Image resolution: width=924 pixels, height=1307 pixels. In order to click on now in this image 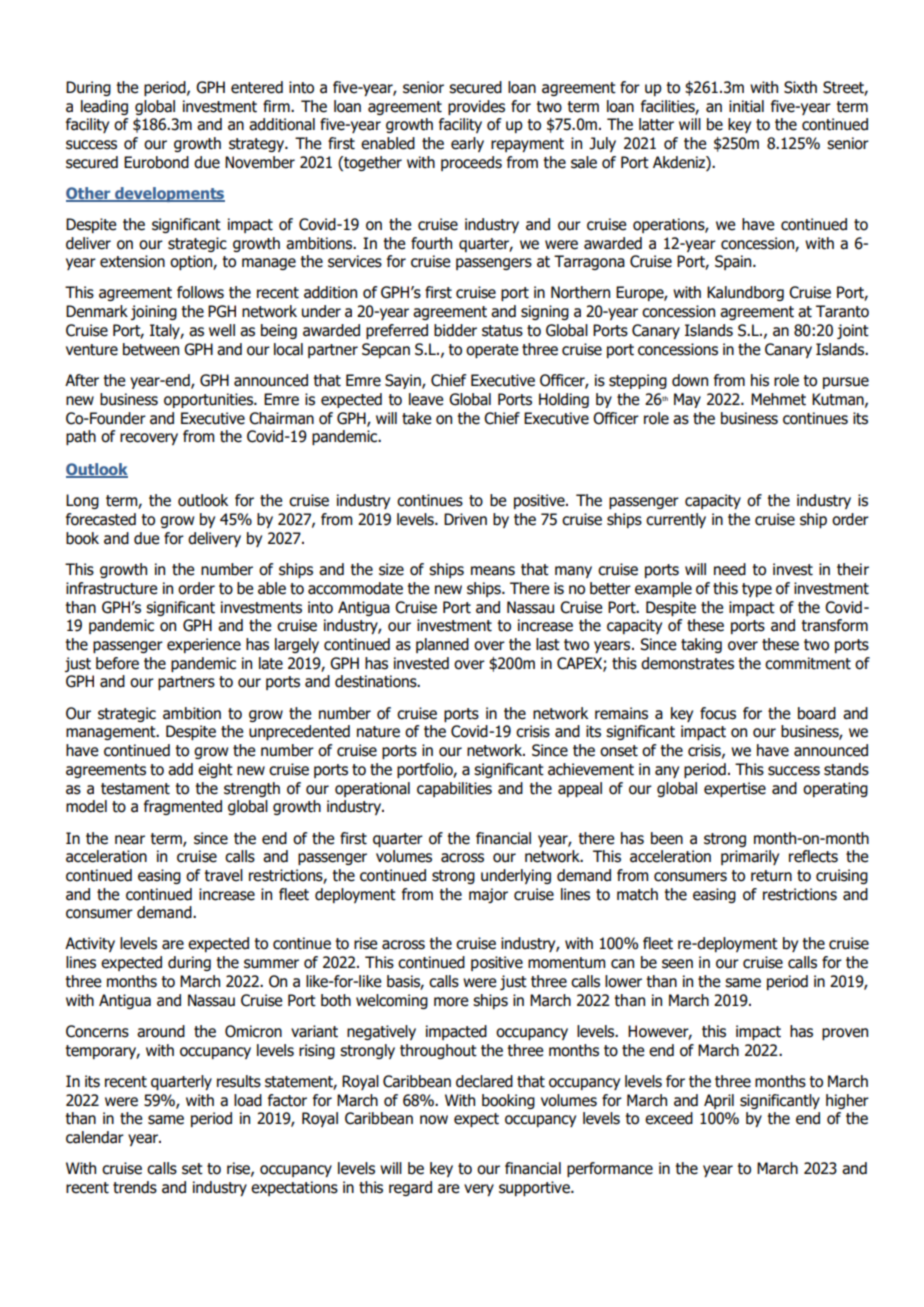, I will do `click(434, 1120)`.
